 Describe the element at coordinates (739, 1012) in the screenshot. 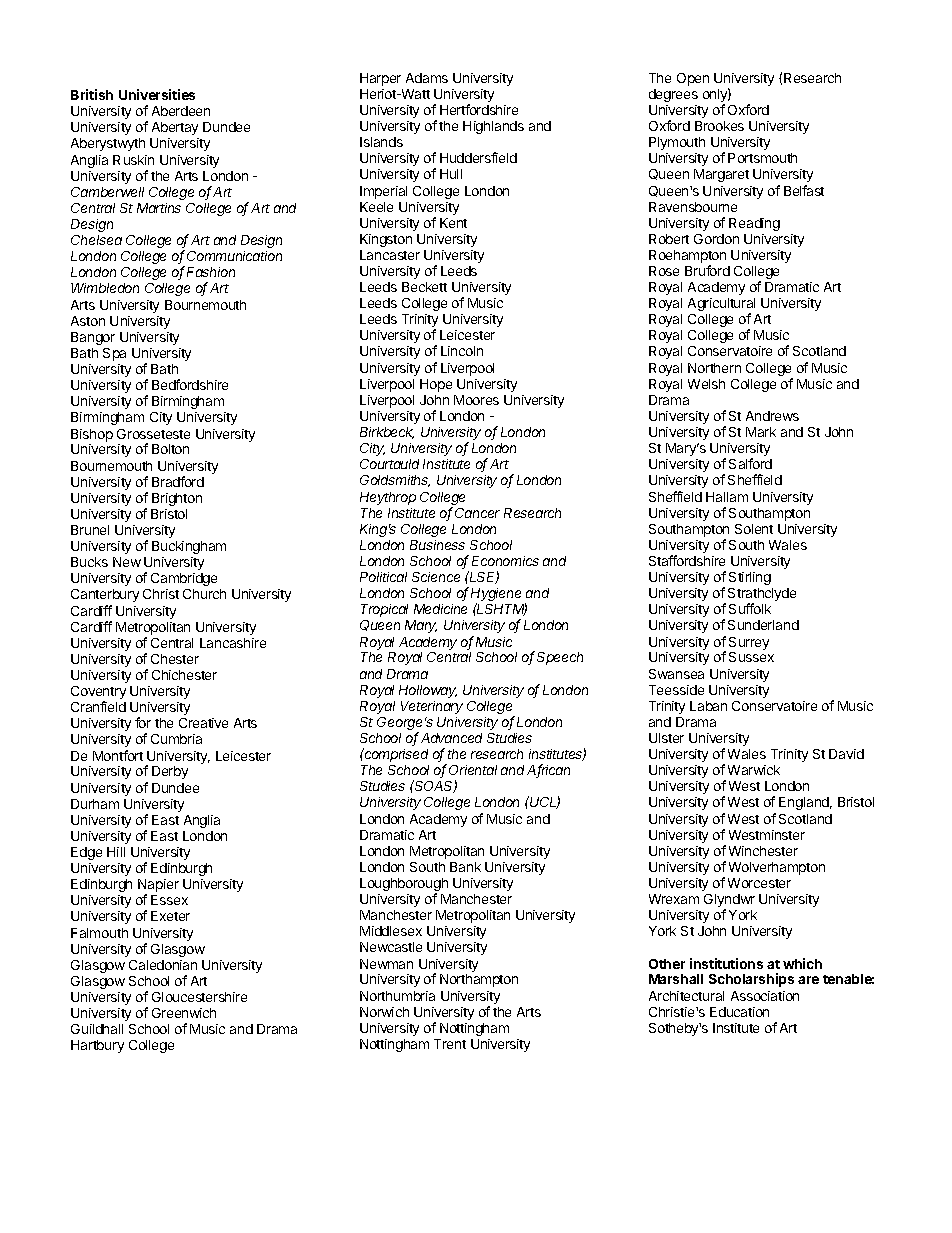

I see `Education` at that location.
